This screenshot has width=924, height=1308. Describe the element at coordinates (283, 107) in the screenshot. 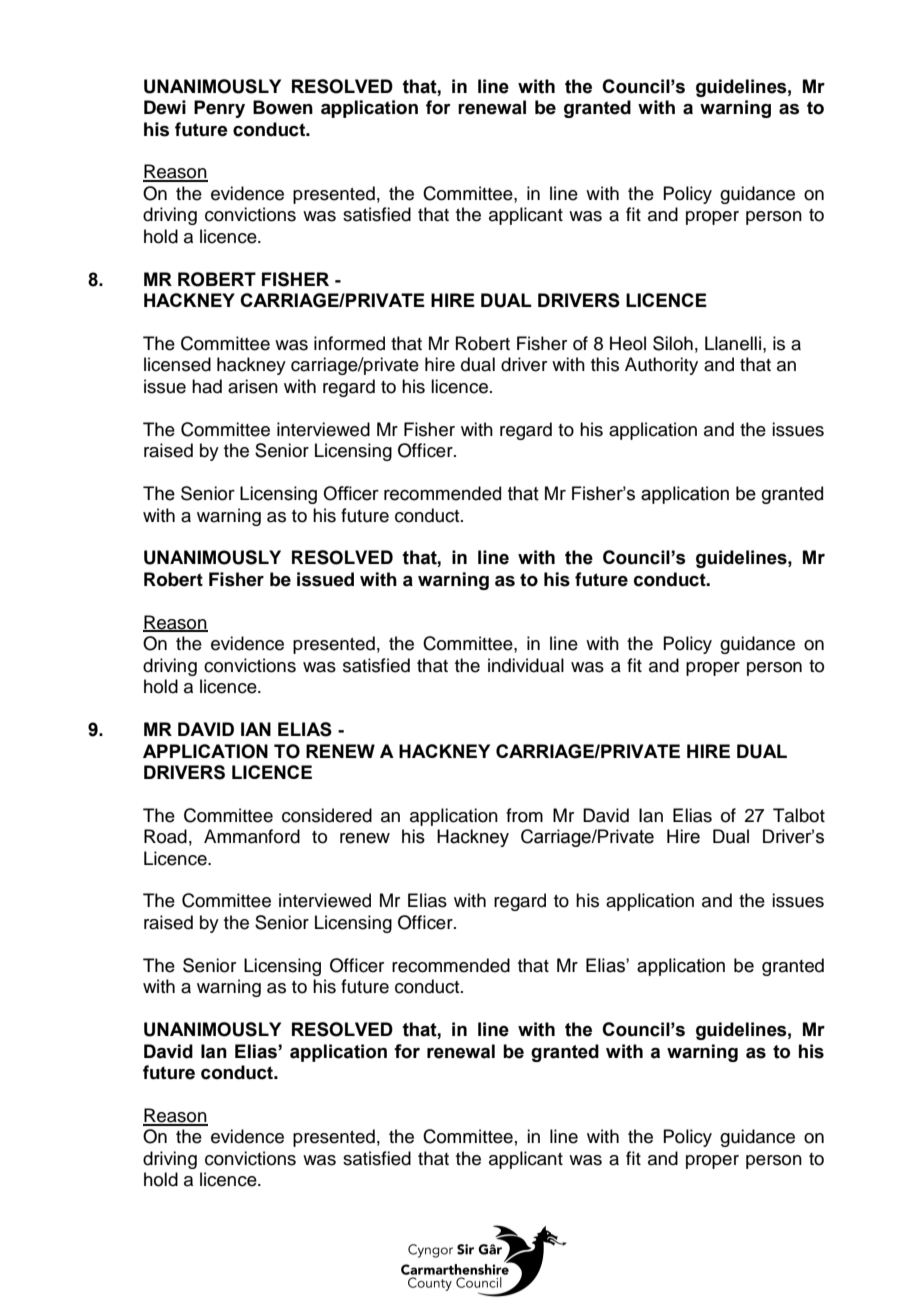

I see `Bowen` at that location.
